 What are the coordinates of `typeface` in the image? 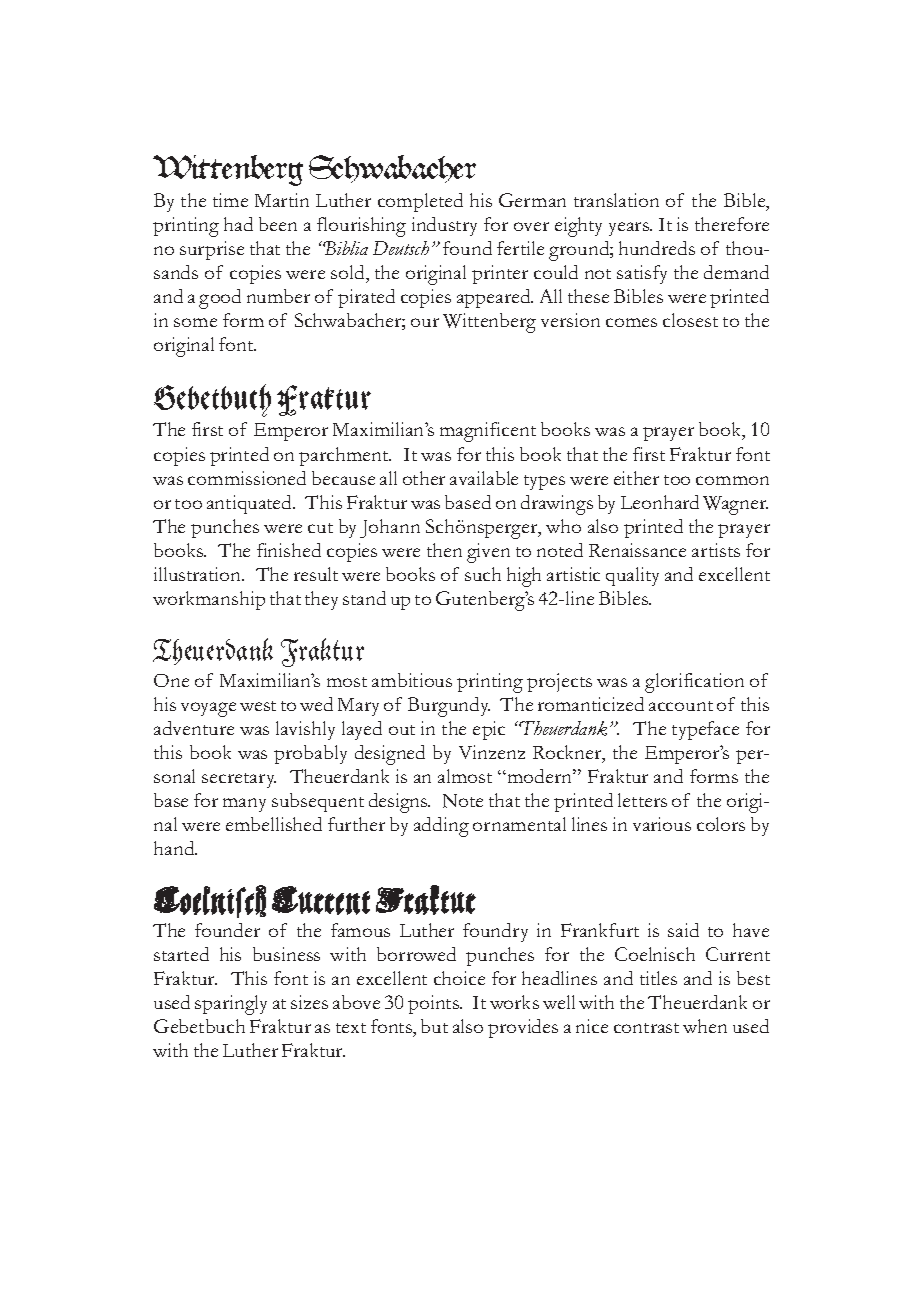 It's located at (705, 730).
